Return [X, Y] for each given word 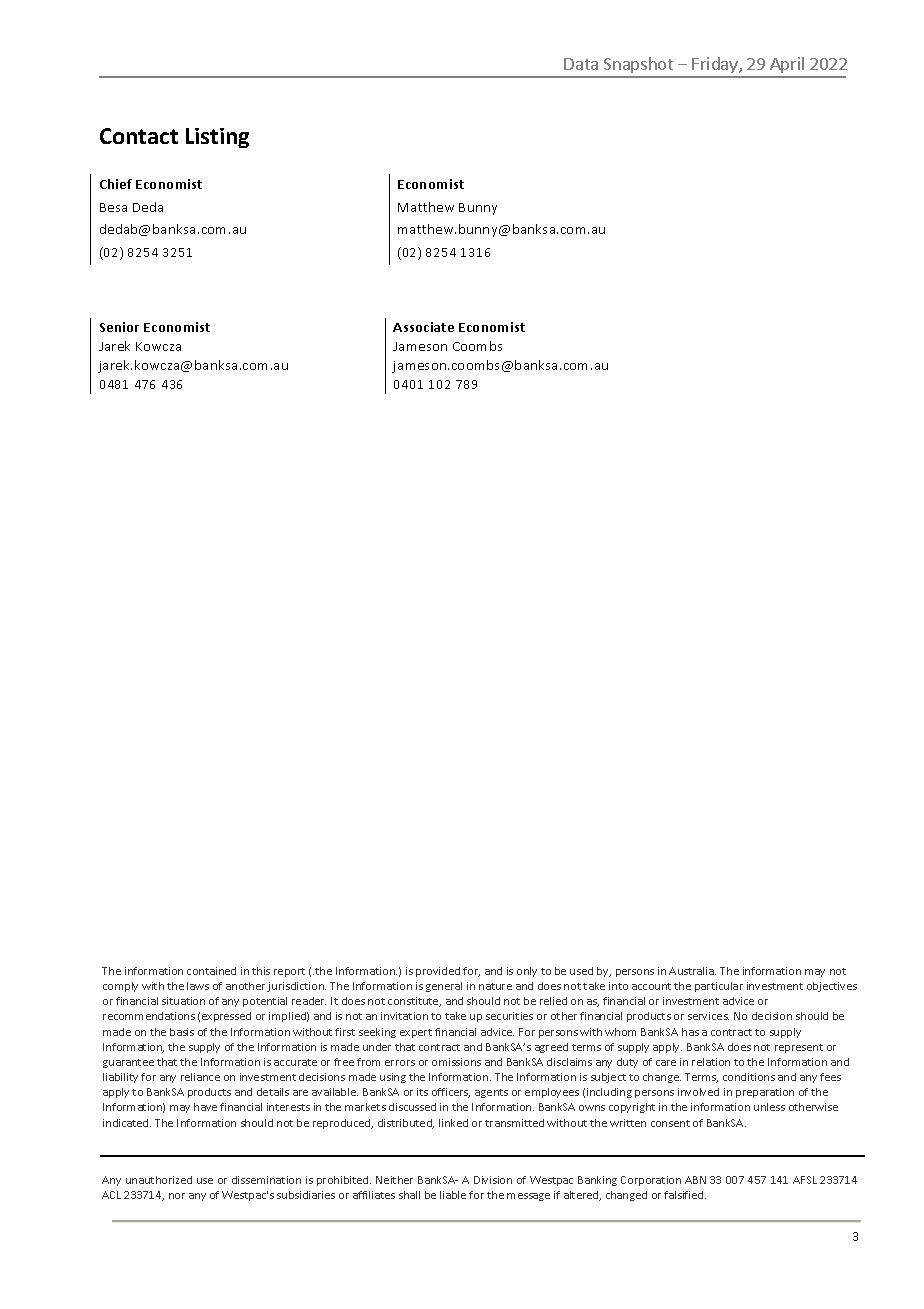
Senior [119, 327]
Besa [113, 207]
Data [581, 64]
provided [438, 972]
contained [211, 971]
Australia [692, 971]
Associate [423, 327]
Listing [217, 138]
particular [719, 987]
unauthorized [159, 1180]
